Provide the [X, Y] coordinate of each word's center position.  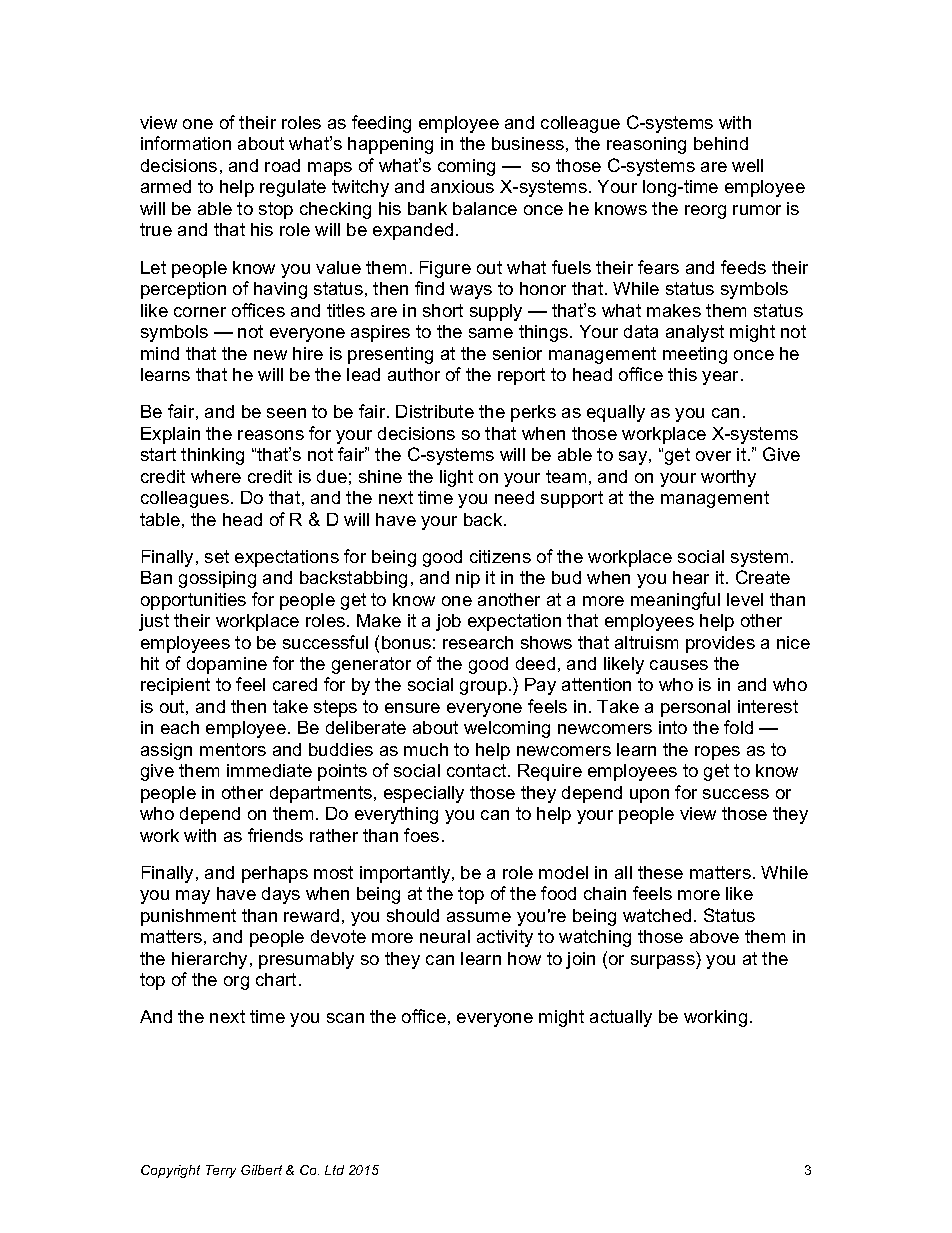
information [186, 143]
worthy [728, 478]
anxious [462, 186]
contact [478, 770]
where [216, 476]
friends [275, 835]
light [456, 478]
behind [721, 143]
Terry [221, 1171]
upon [649, 796]
